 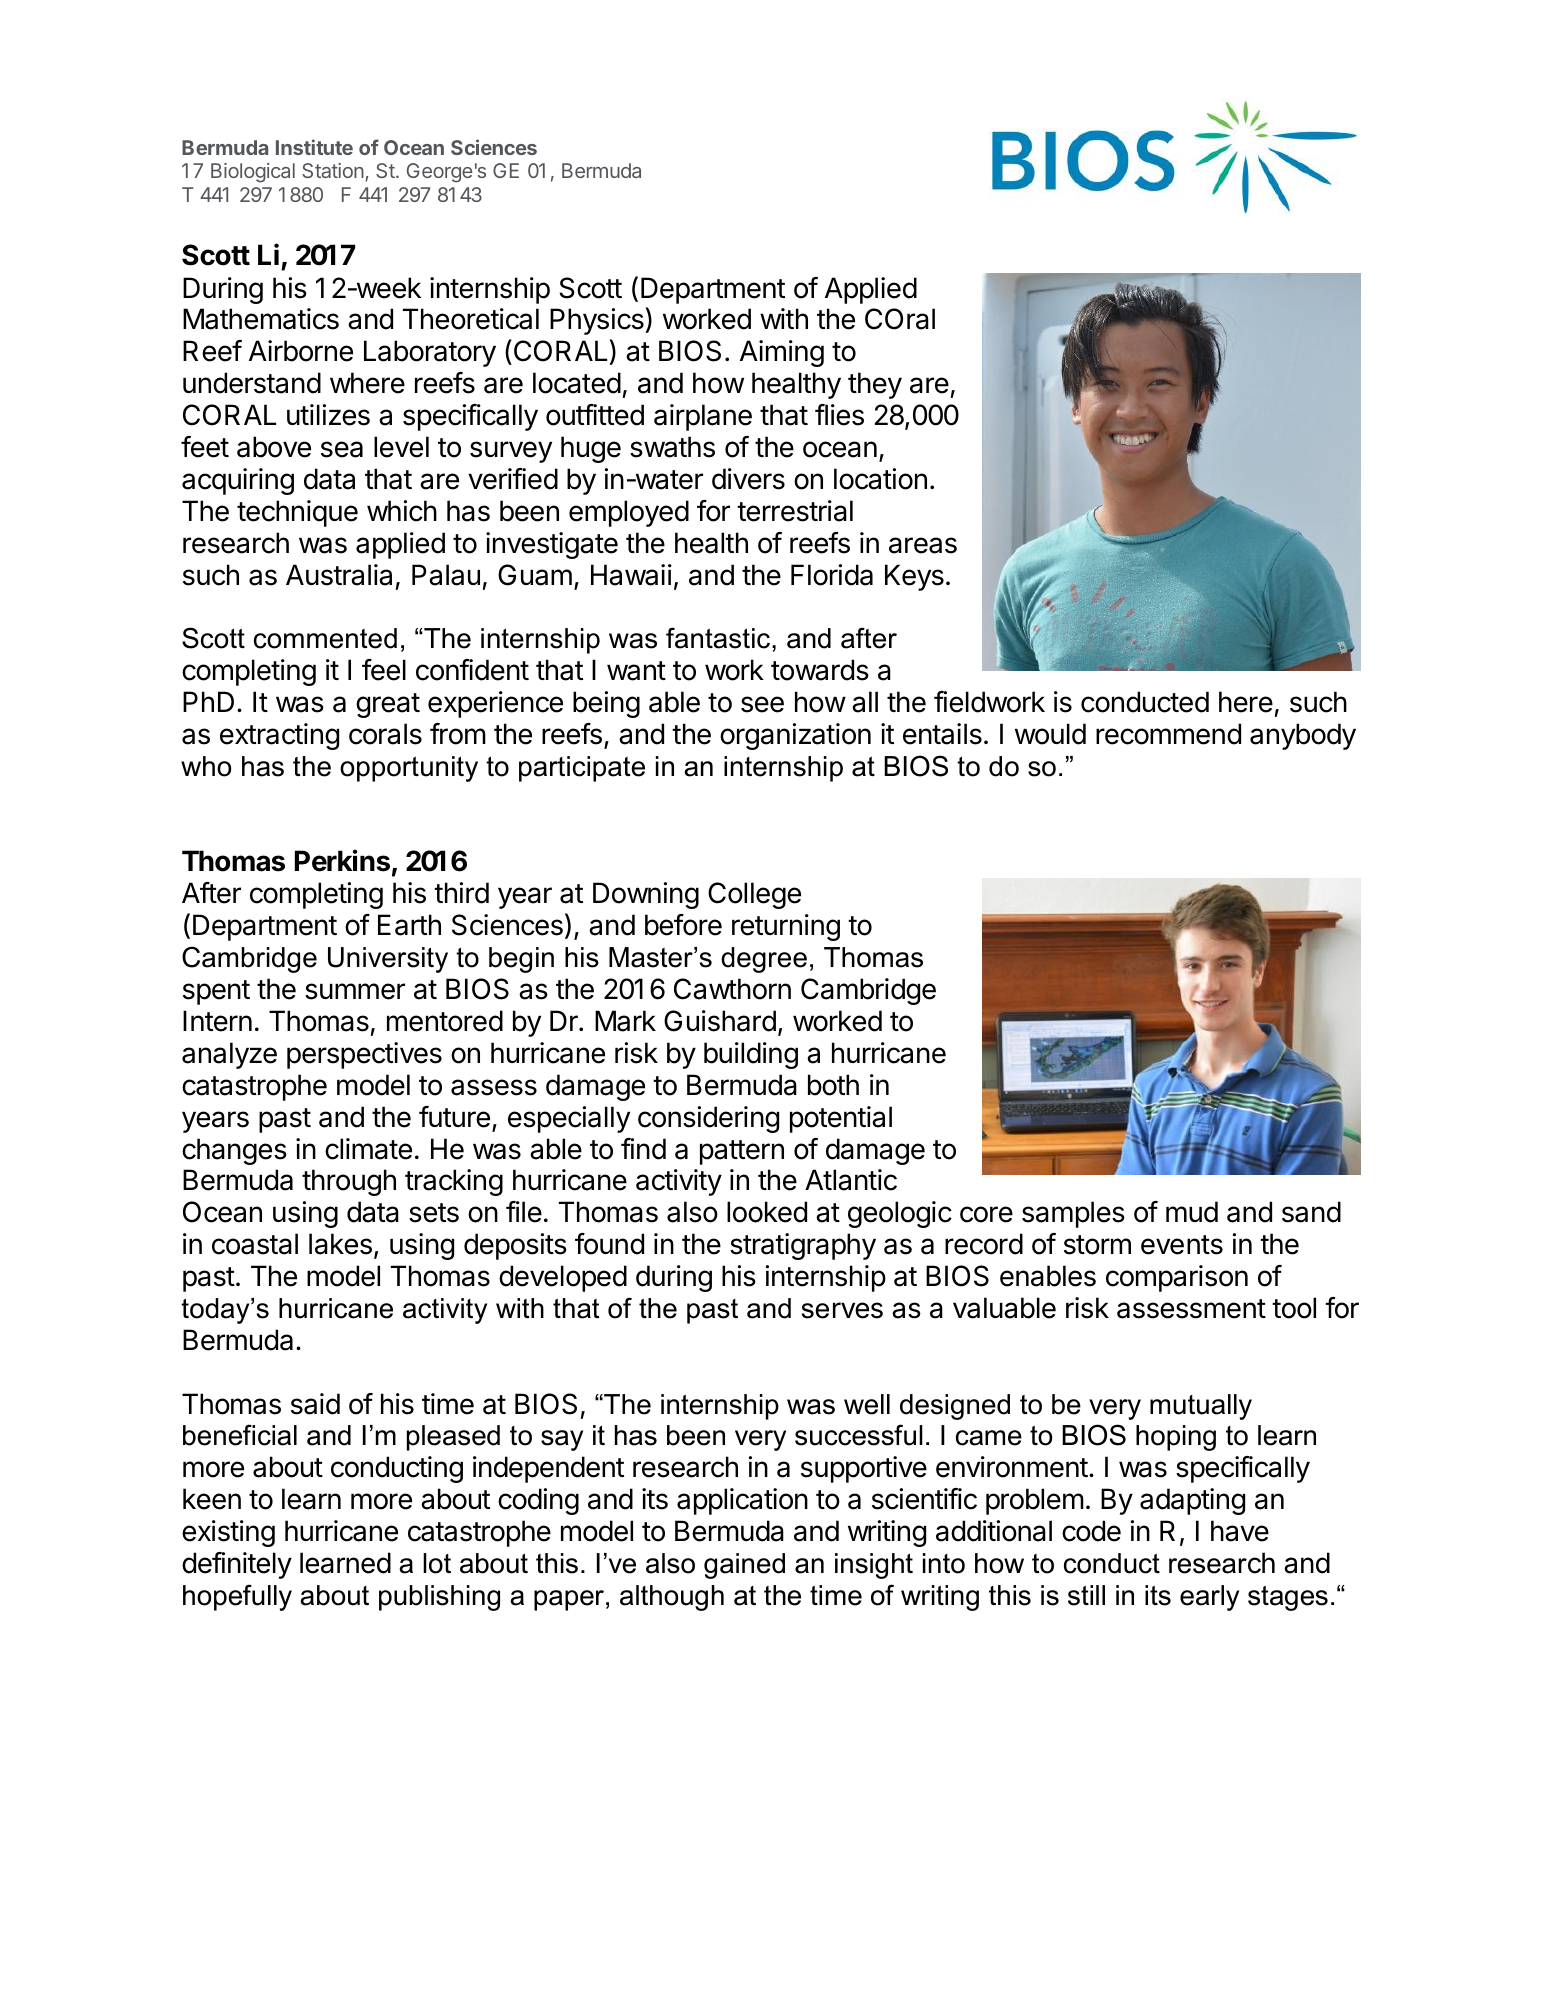 I want to click on lakes, so click(x=340, y=1244).
